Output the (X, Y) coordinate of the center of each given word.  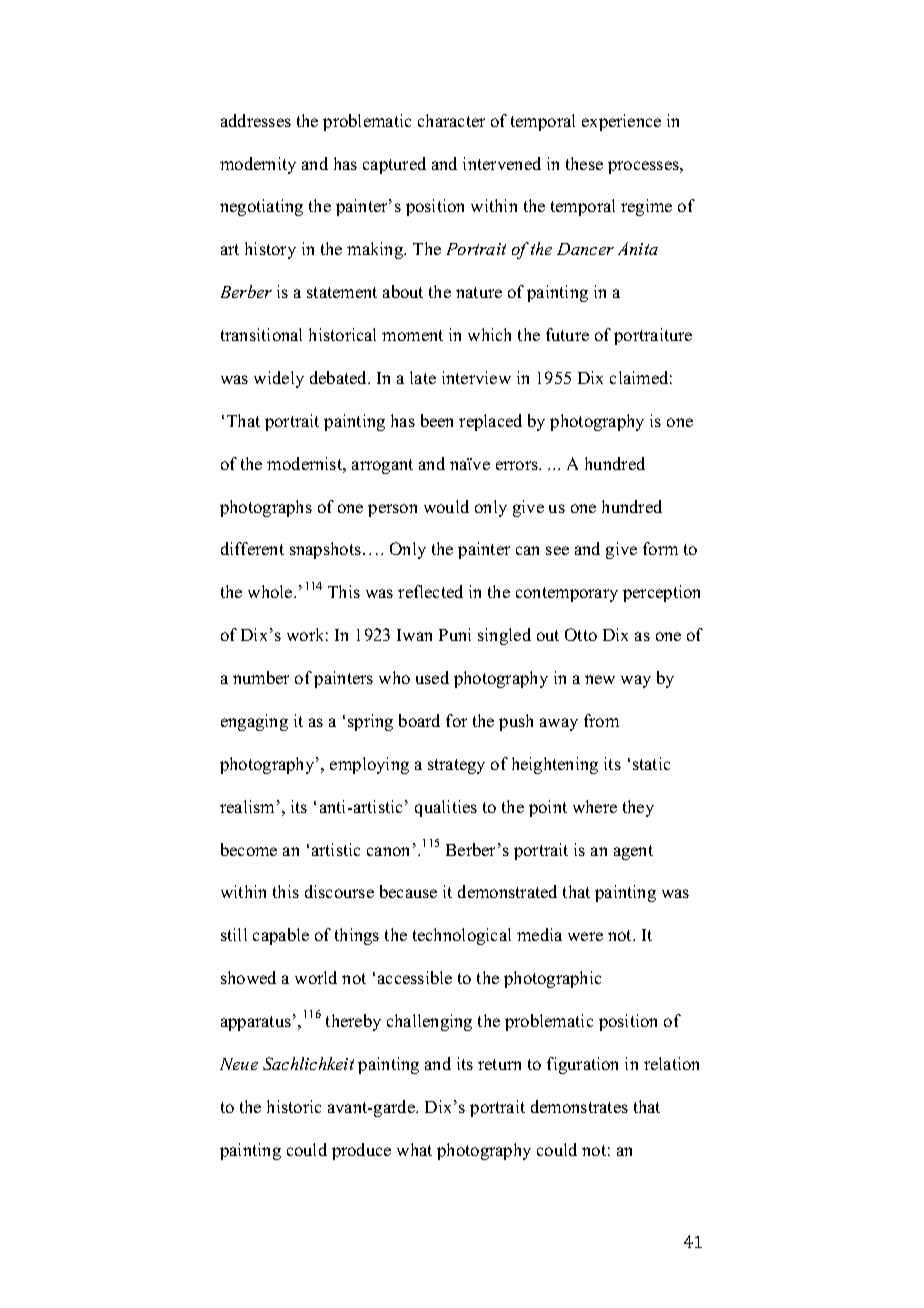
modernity (258, 165)
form (660, 548)
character (451, 120)
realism (247, 806)
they (638, 808)
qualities (446, 808)
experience (621, 122)
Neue (239, 1064)
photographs (266, 508)
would (446, 506)
